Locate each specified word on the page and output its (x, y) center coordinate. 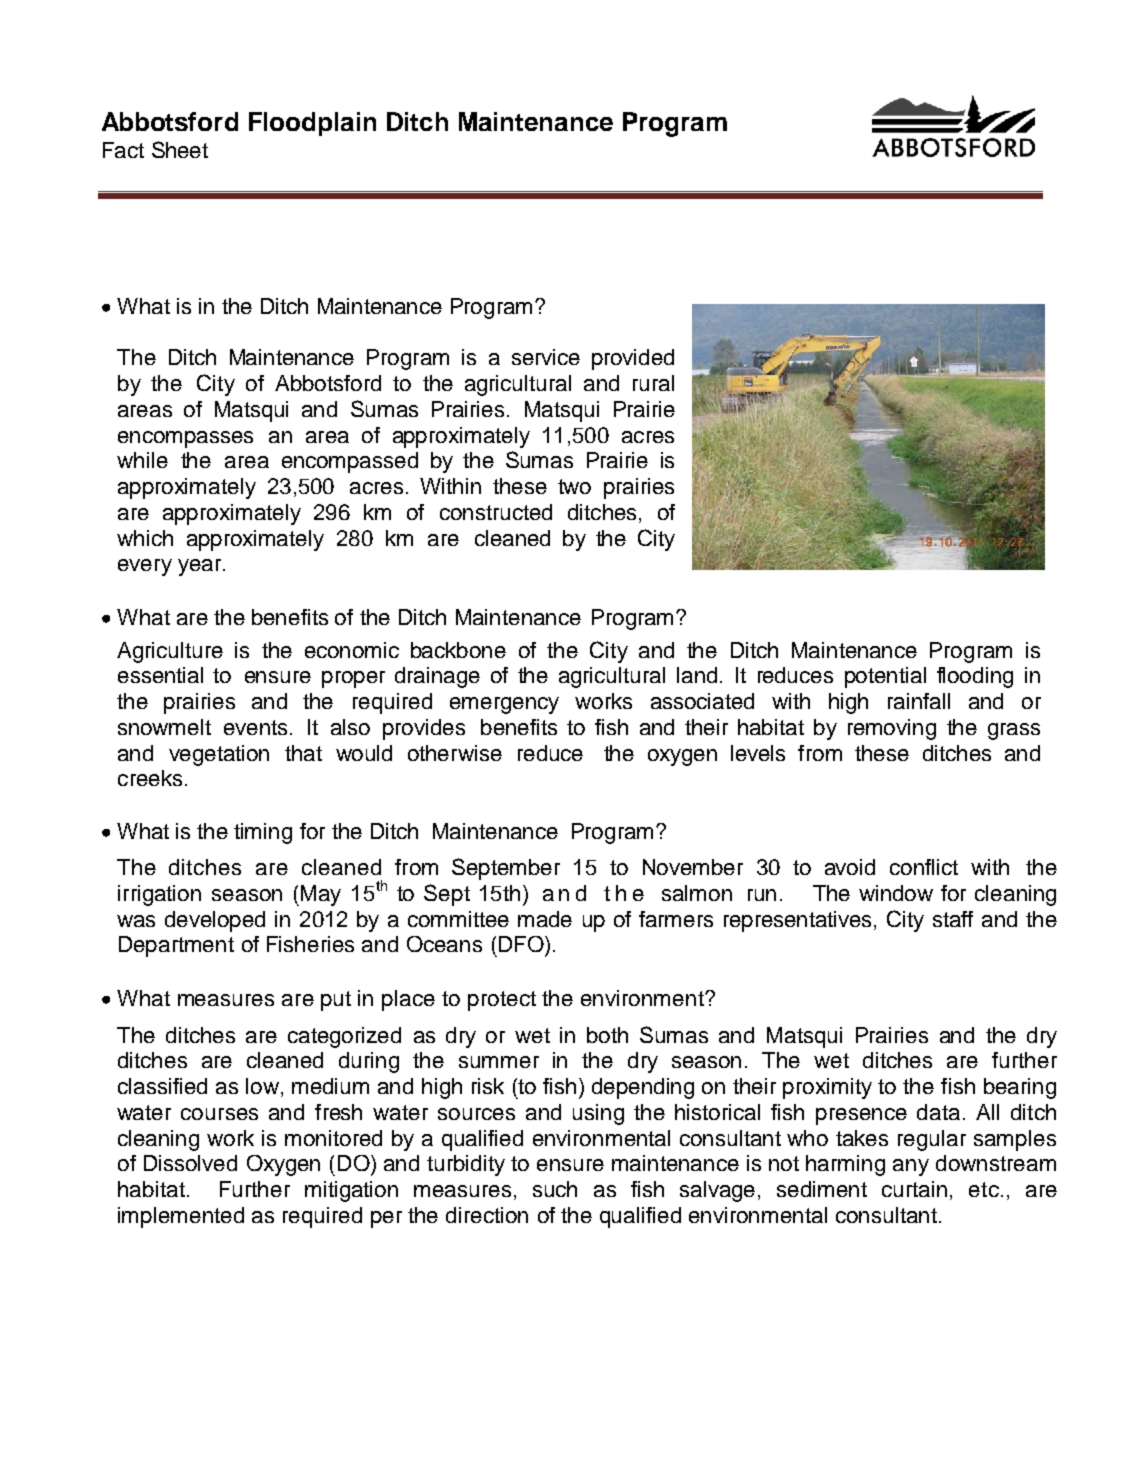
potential (885, 677)
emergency (504, 705)
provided (633, 359)
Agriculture (170, 652)
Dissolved (190, 1163)
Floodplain (312, 124)
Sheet (180, 149)
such (555, 1189)
